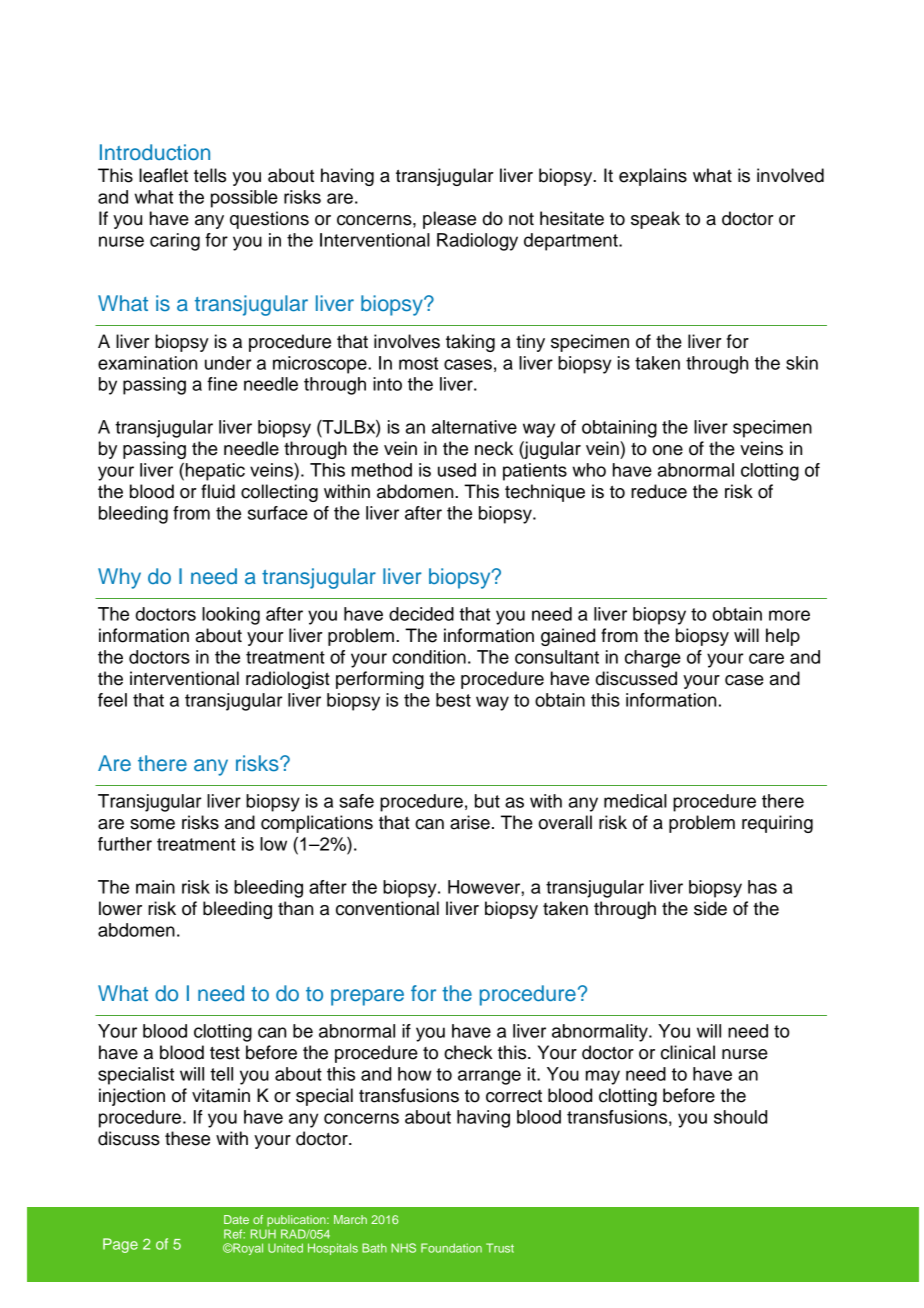  What do you see at coordinates (653, 177) in the screenshot?
I see `explains` at bounding box center [653, 177].
